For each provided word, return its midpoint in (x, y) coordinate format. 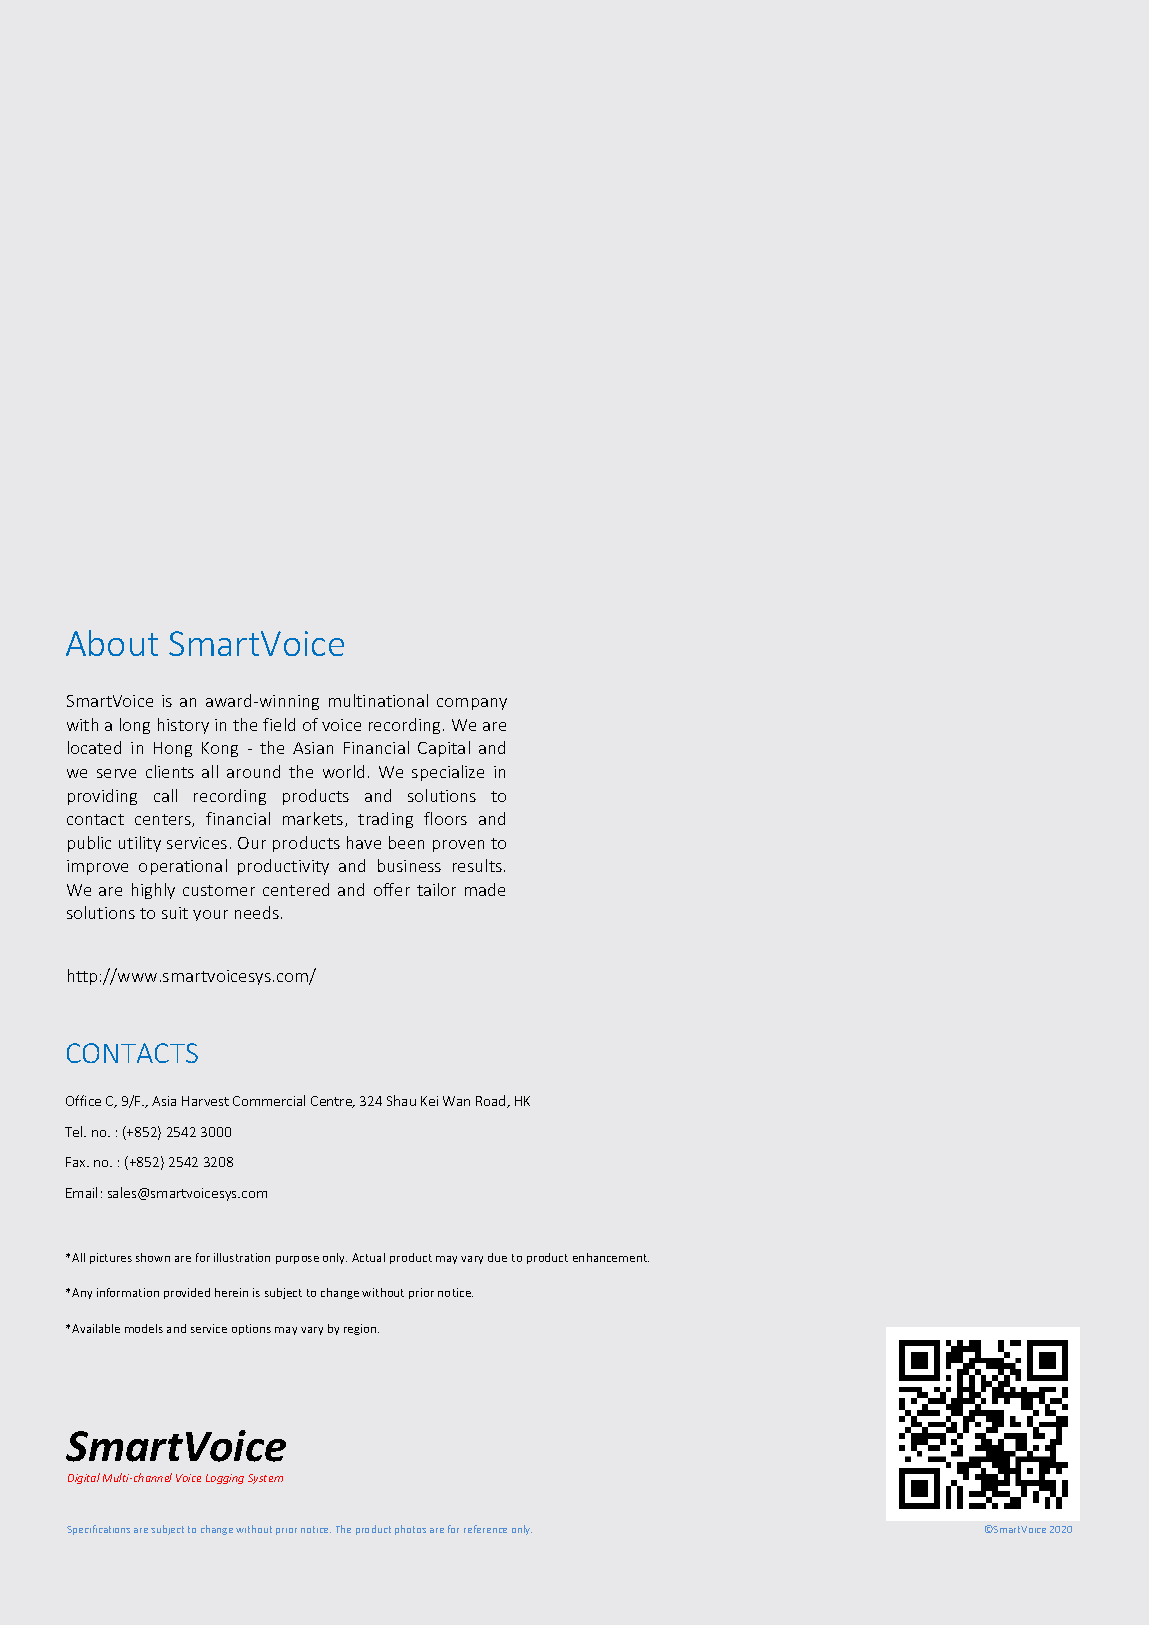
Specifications (98, 1530)
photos (410, 1530)
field (279, 724)
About (112, 643)
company (472, 704)
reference (485, 1529)
